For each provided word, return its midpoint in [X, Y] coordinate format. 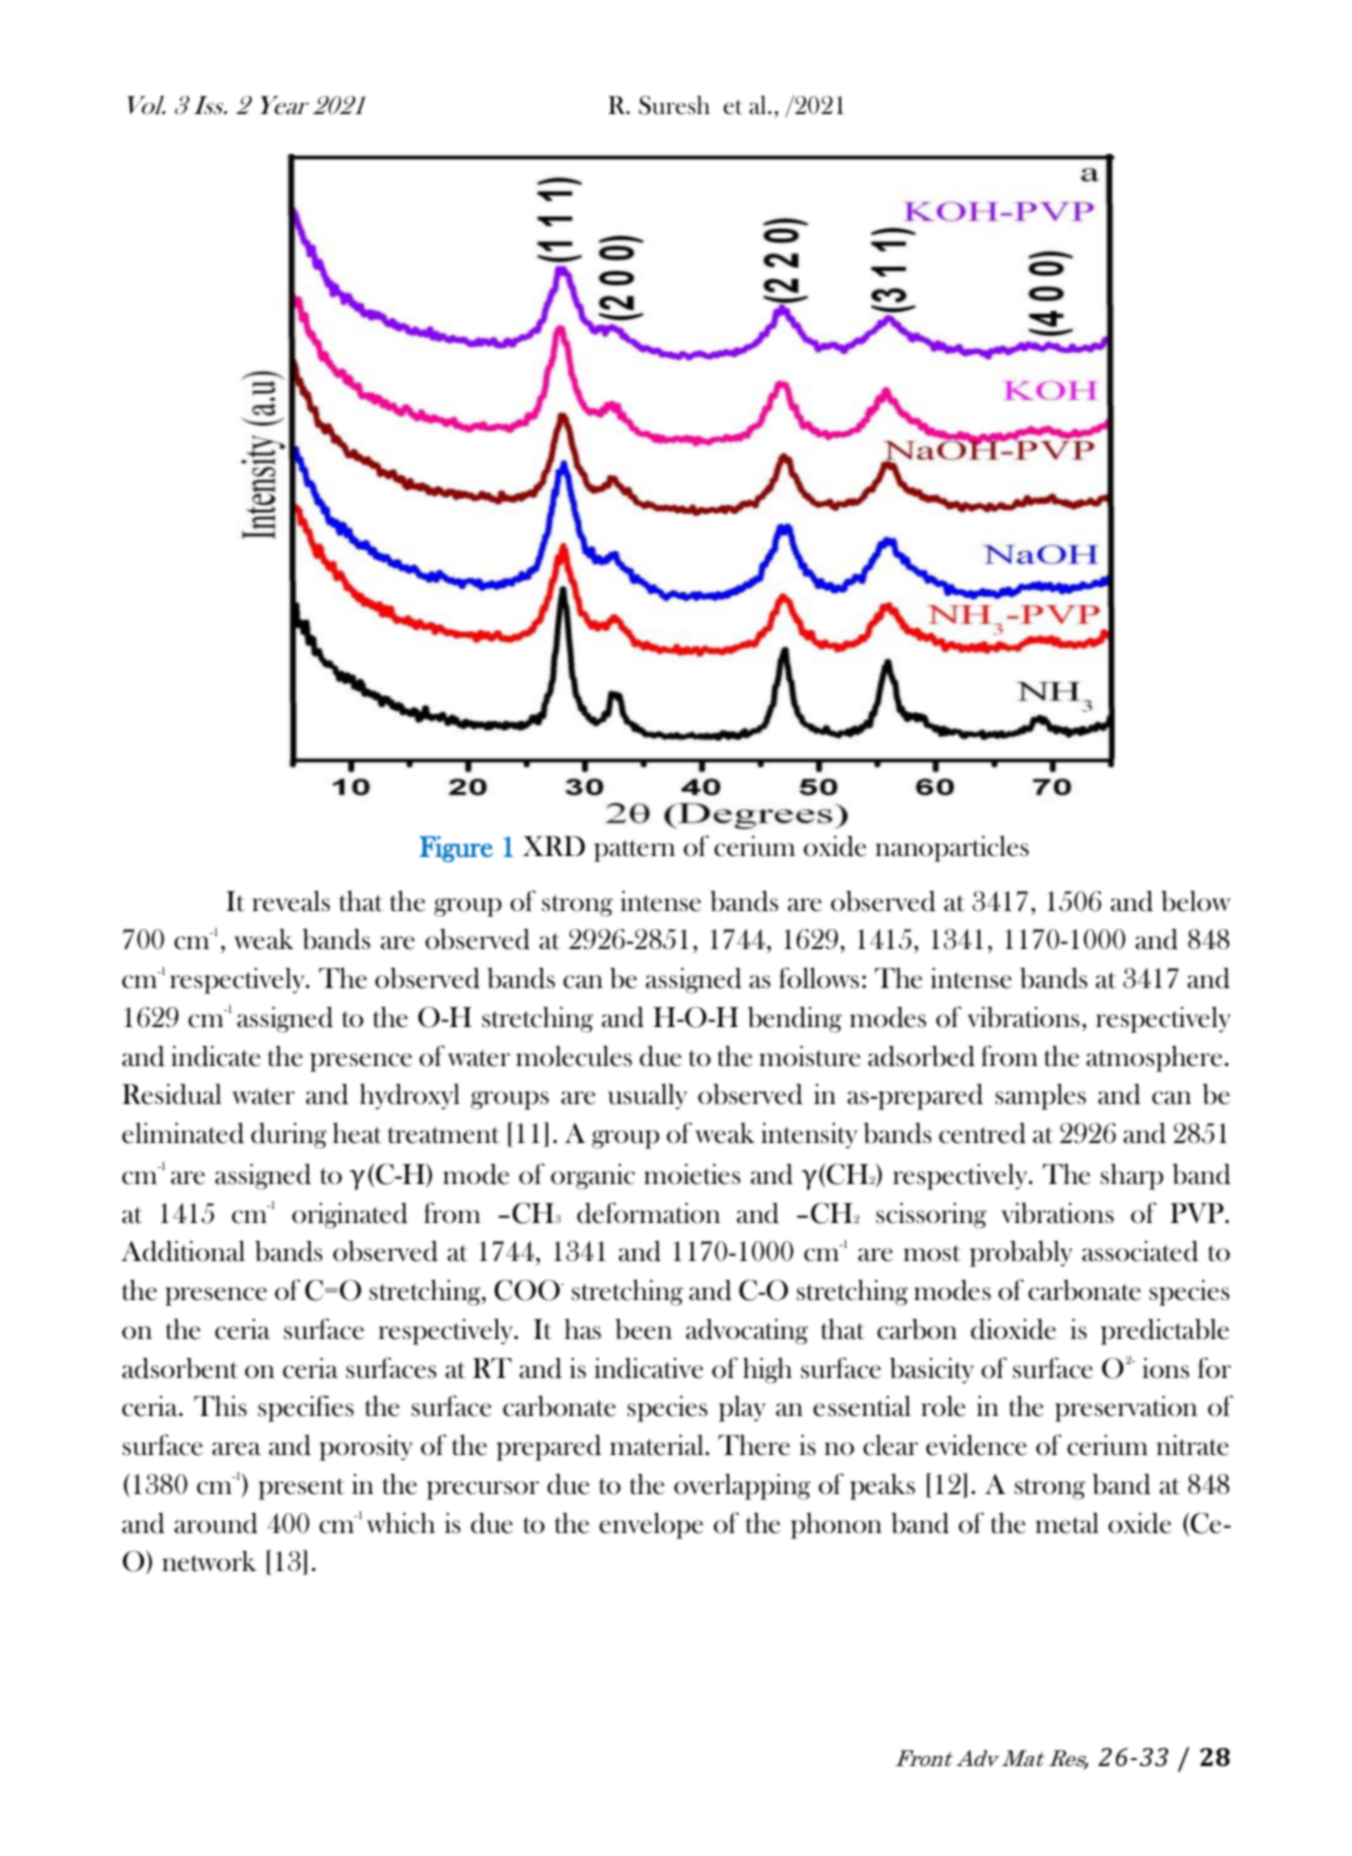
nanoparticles [952, 849]
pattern [634, 851]
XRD [554, 846]
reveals [291, 901]
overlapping [742, 1486]
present [302, 1489]
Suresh [674, 105]
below [1196, 901]
